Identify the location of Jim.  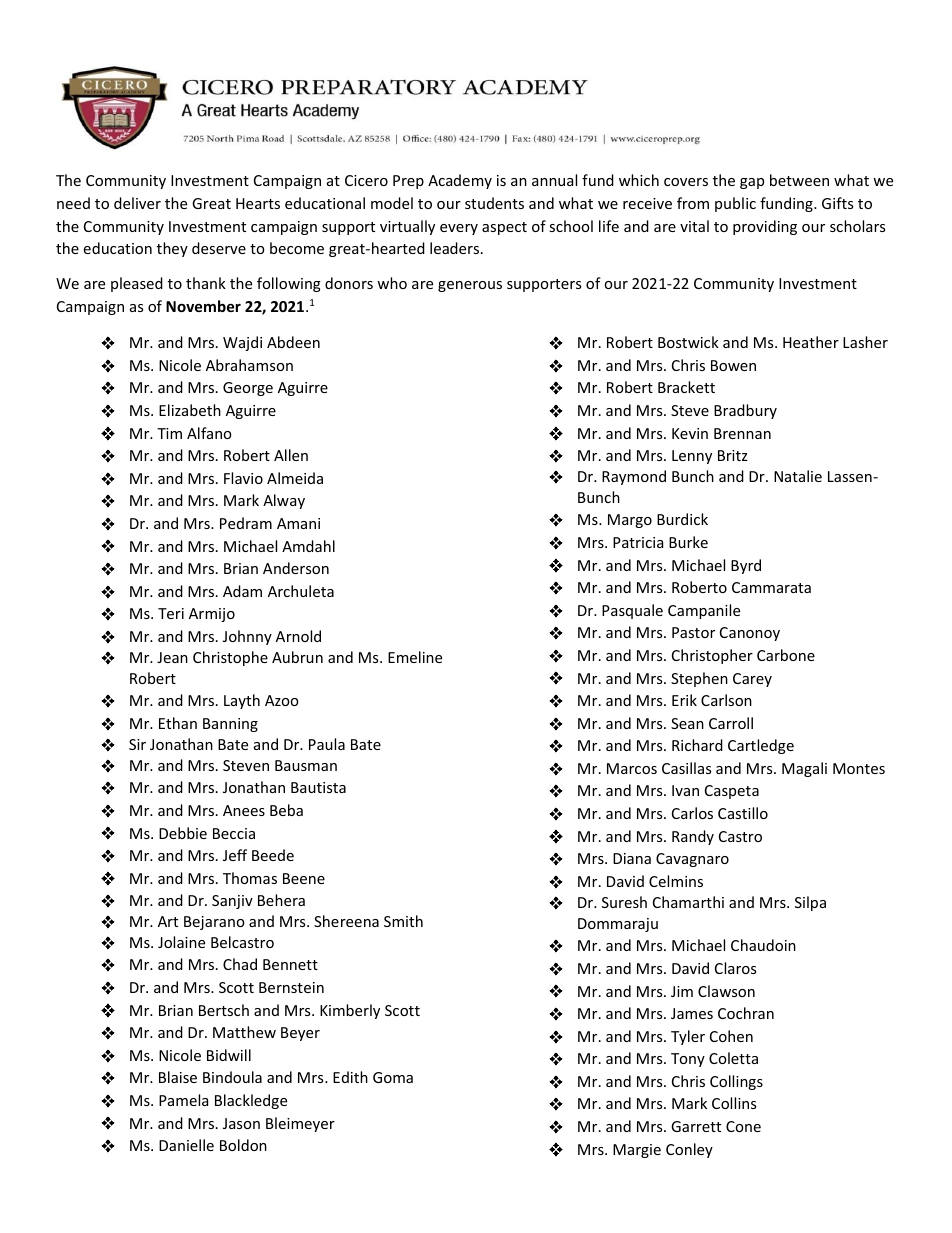
(682, 991).
